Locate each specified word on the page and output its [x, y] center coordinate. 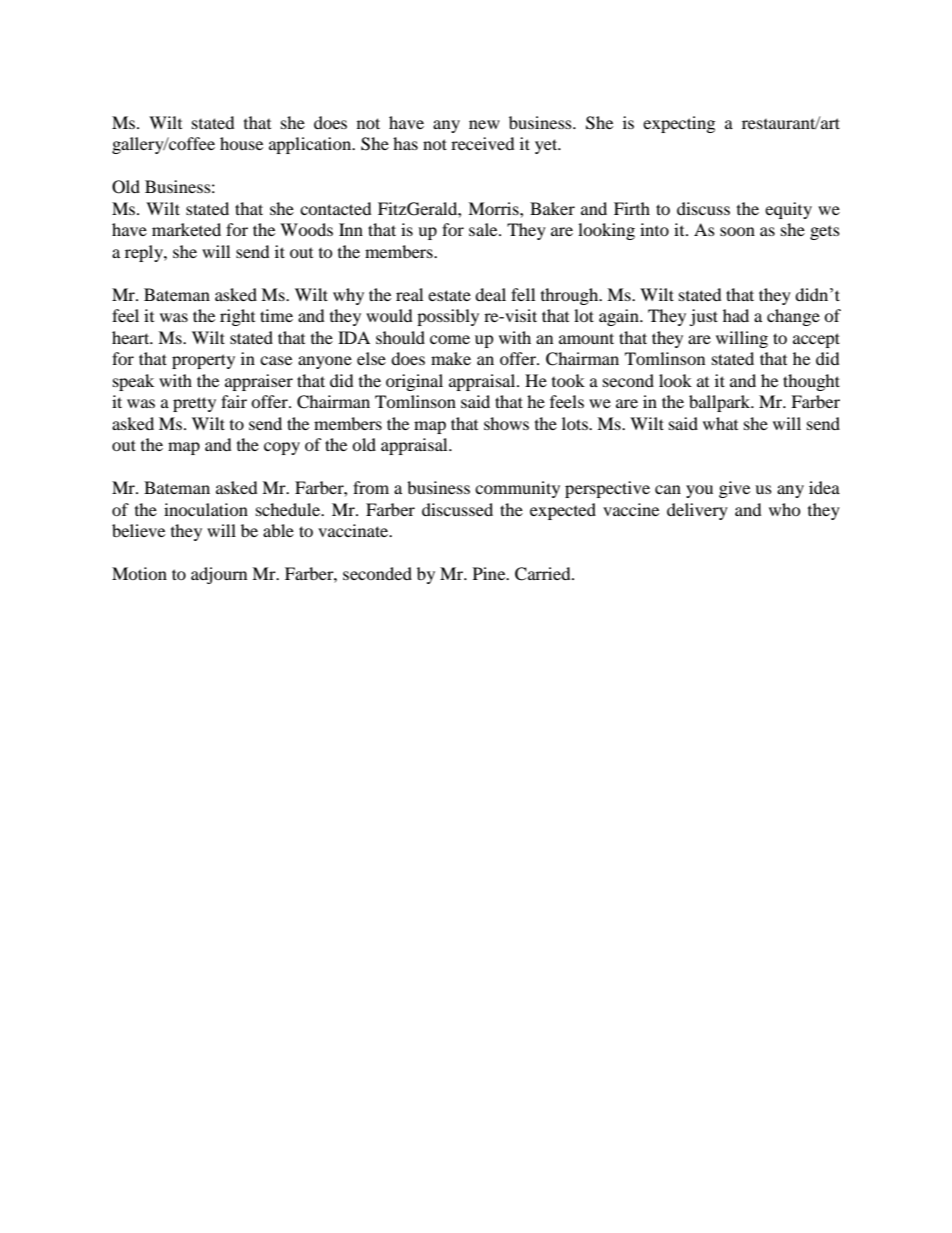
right [237, 317]
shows [506, 423]
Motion [139, 573]
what [720, 423]
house [241, 143]
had [736, 315]
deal [490, 294]
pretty [194, 404]
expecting [679, 124]
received [483, 143]
